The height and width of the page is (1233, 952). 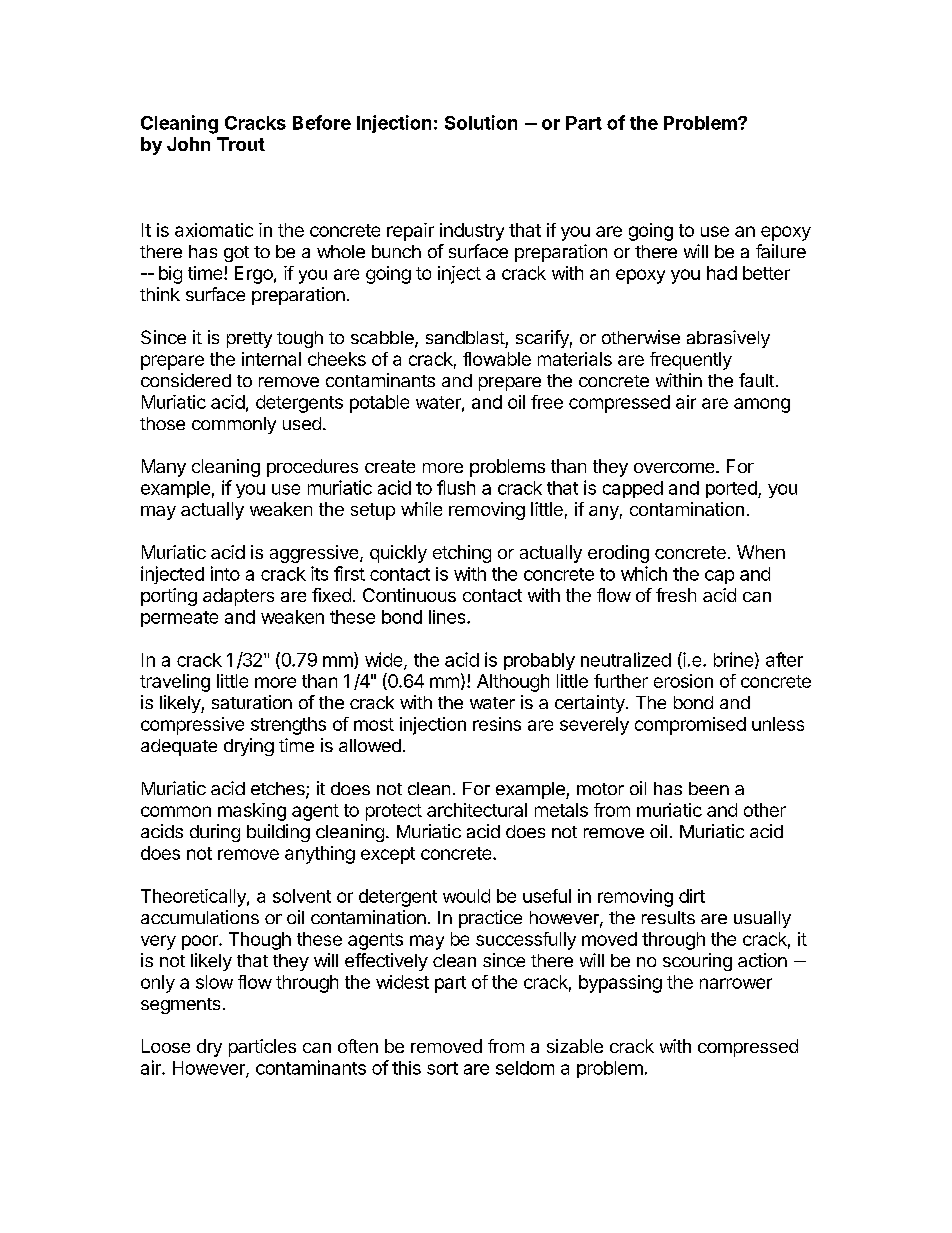 What do you see at coordinates (249, 747) in the page?
I see `drying` at bounding box center [249, 747].
